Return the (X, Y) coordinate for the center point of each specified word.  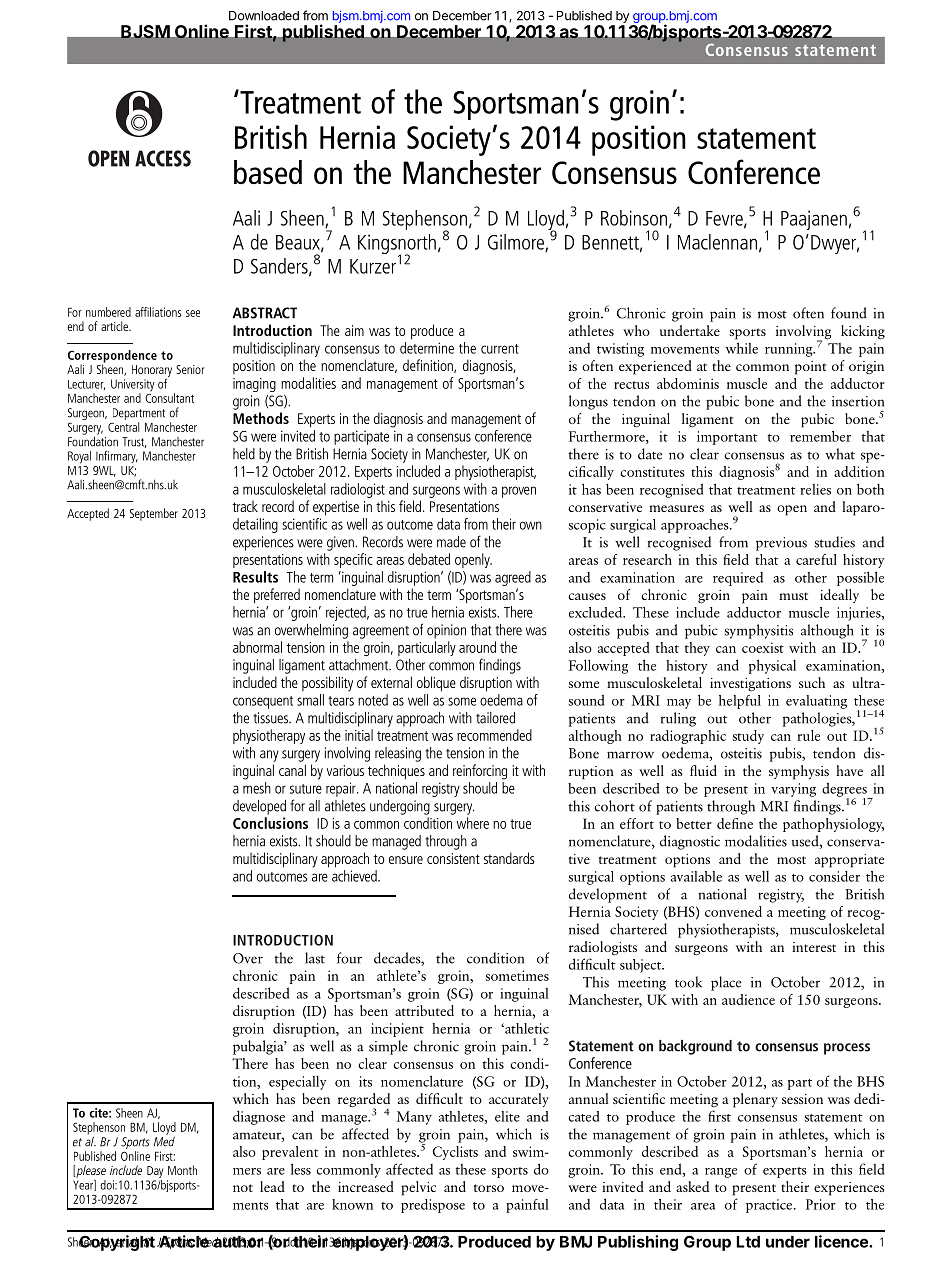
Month (182, 1170)
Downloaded (264, 16)
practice (770, 1206)
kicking (863, 332)
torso (489, 1188)
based (268, 172)
